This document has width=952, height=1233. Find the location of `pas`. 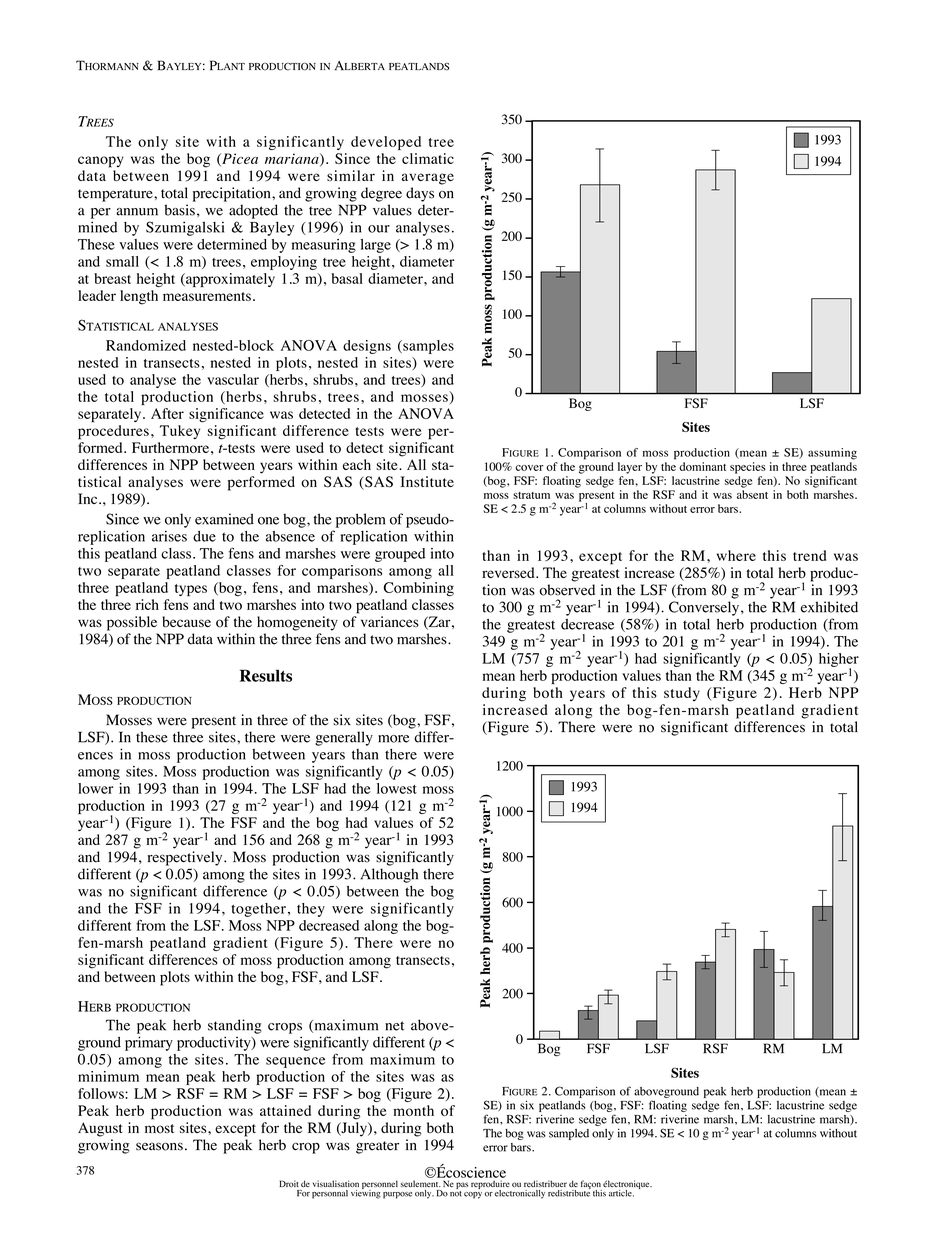

pas is located at coordinates (462, 1185).
